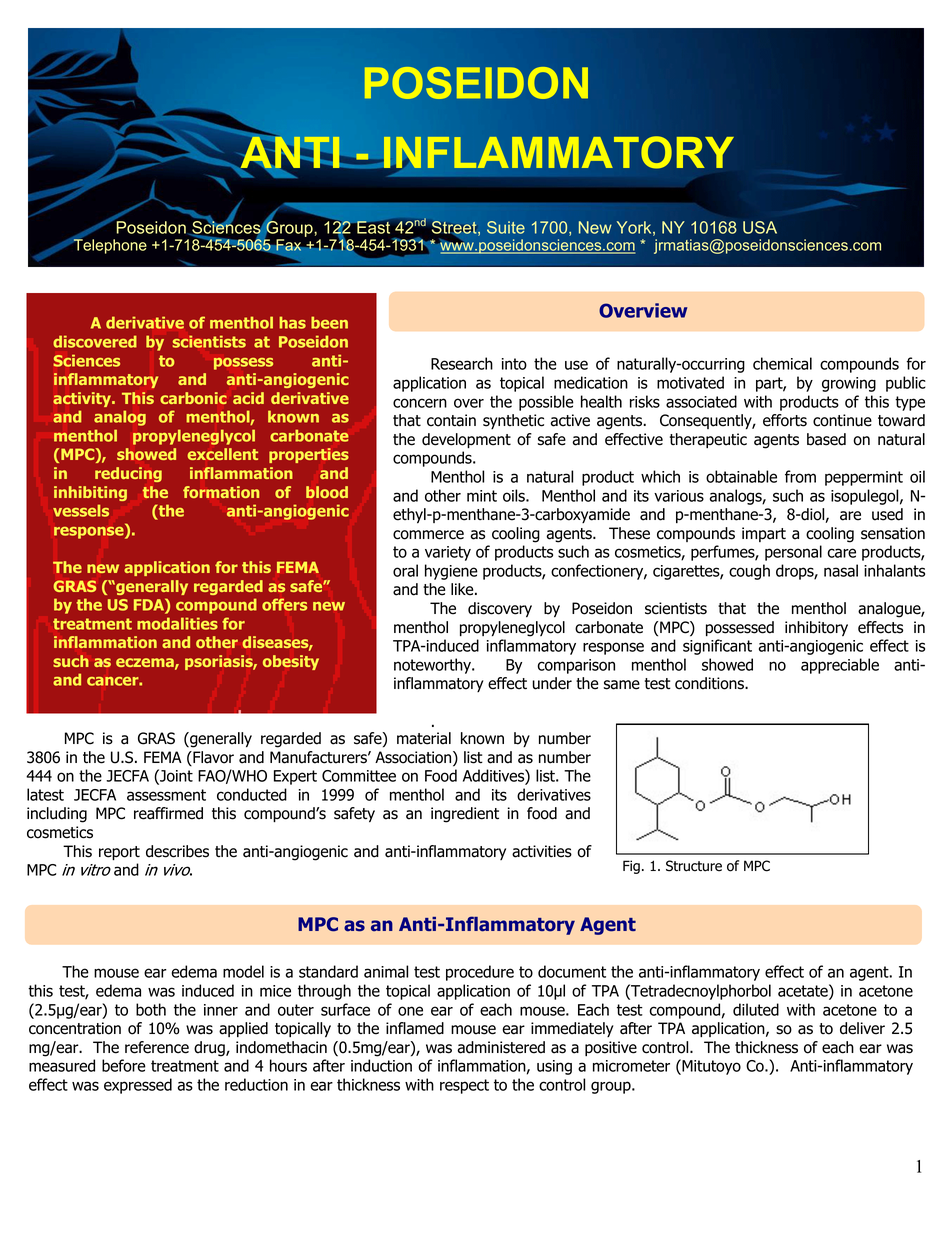 The image size is (952, 1233). Describe the element at coordinates (840, 666) in the screenshot. I see `appreciable` at that location.
